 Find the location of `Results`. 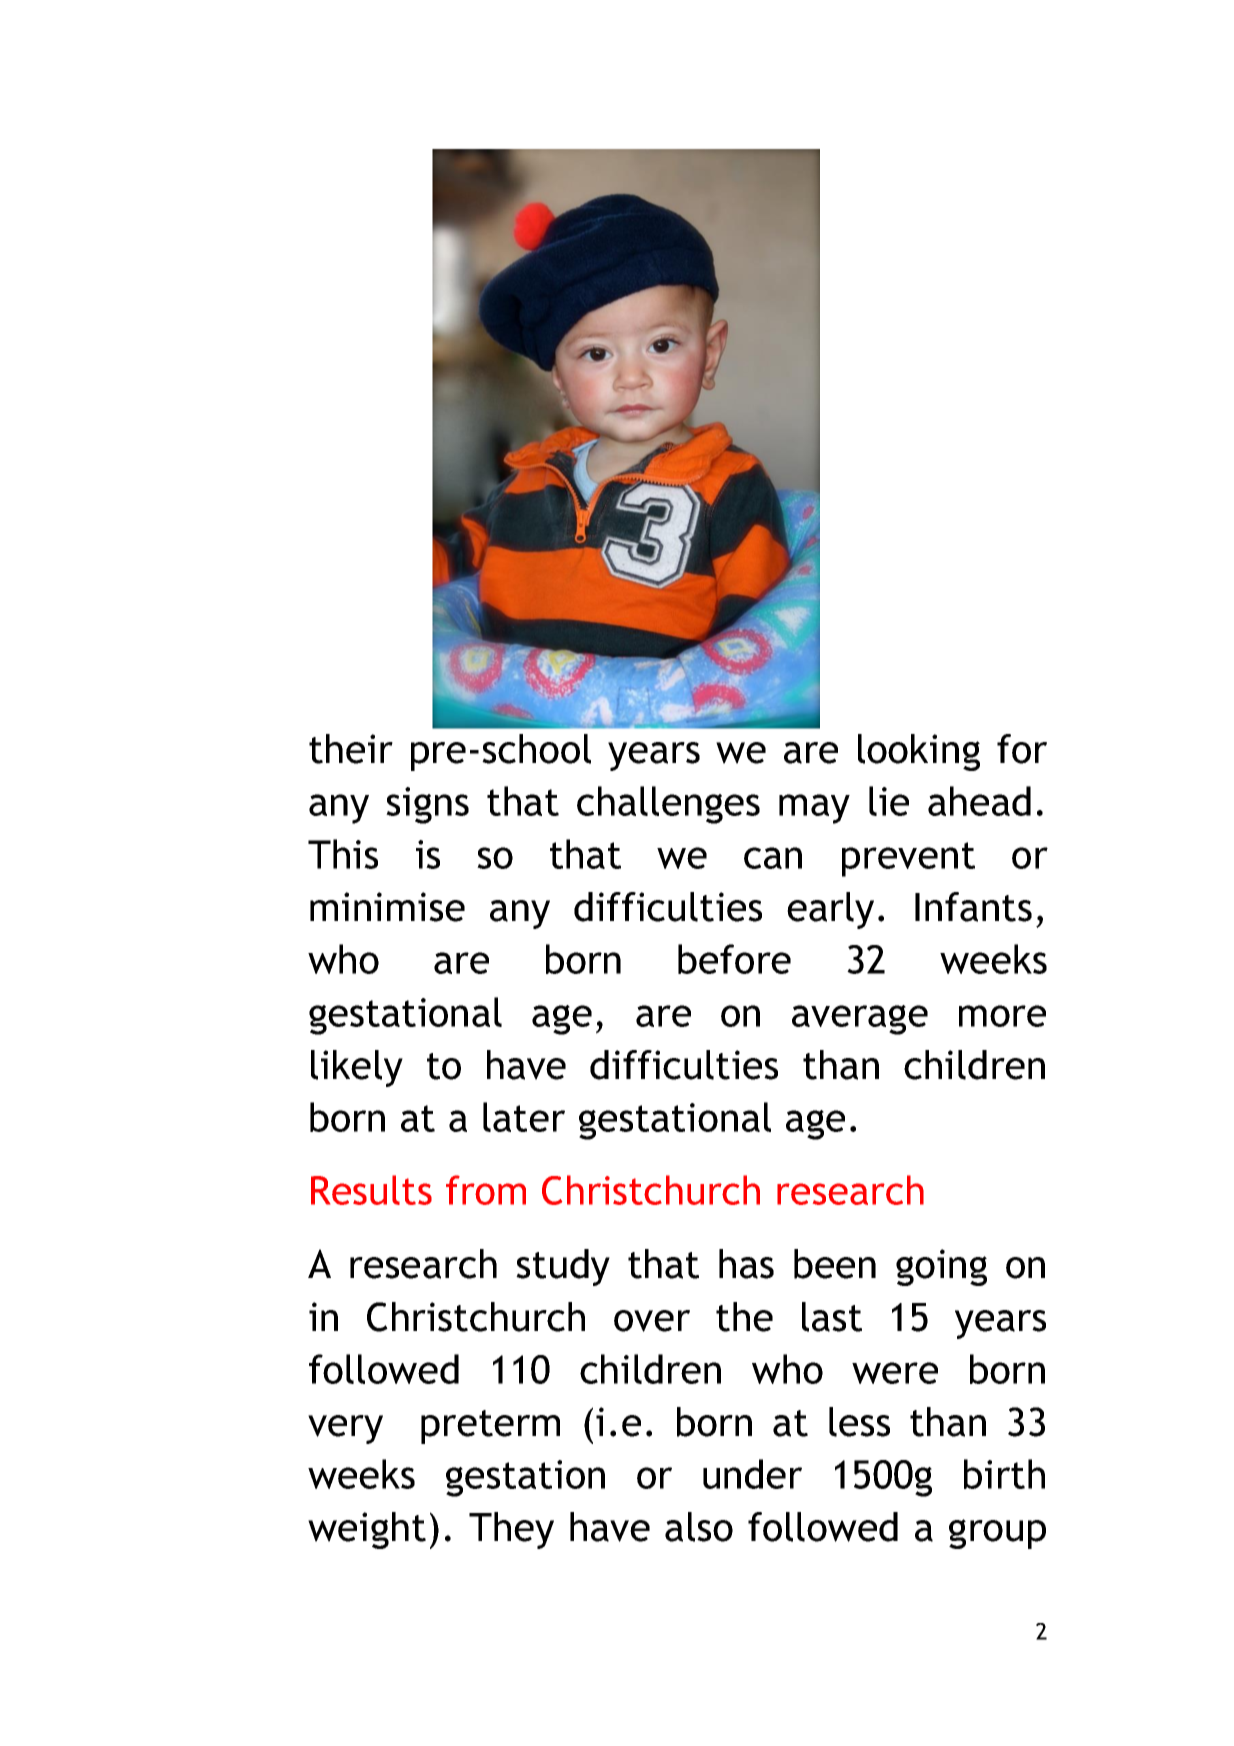

Results is located at coordinates (371, 1190).
